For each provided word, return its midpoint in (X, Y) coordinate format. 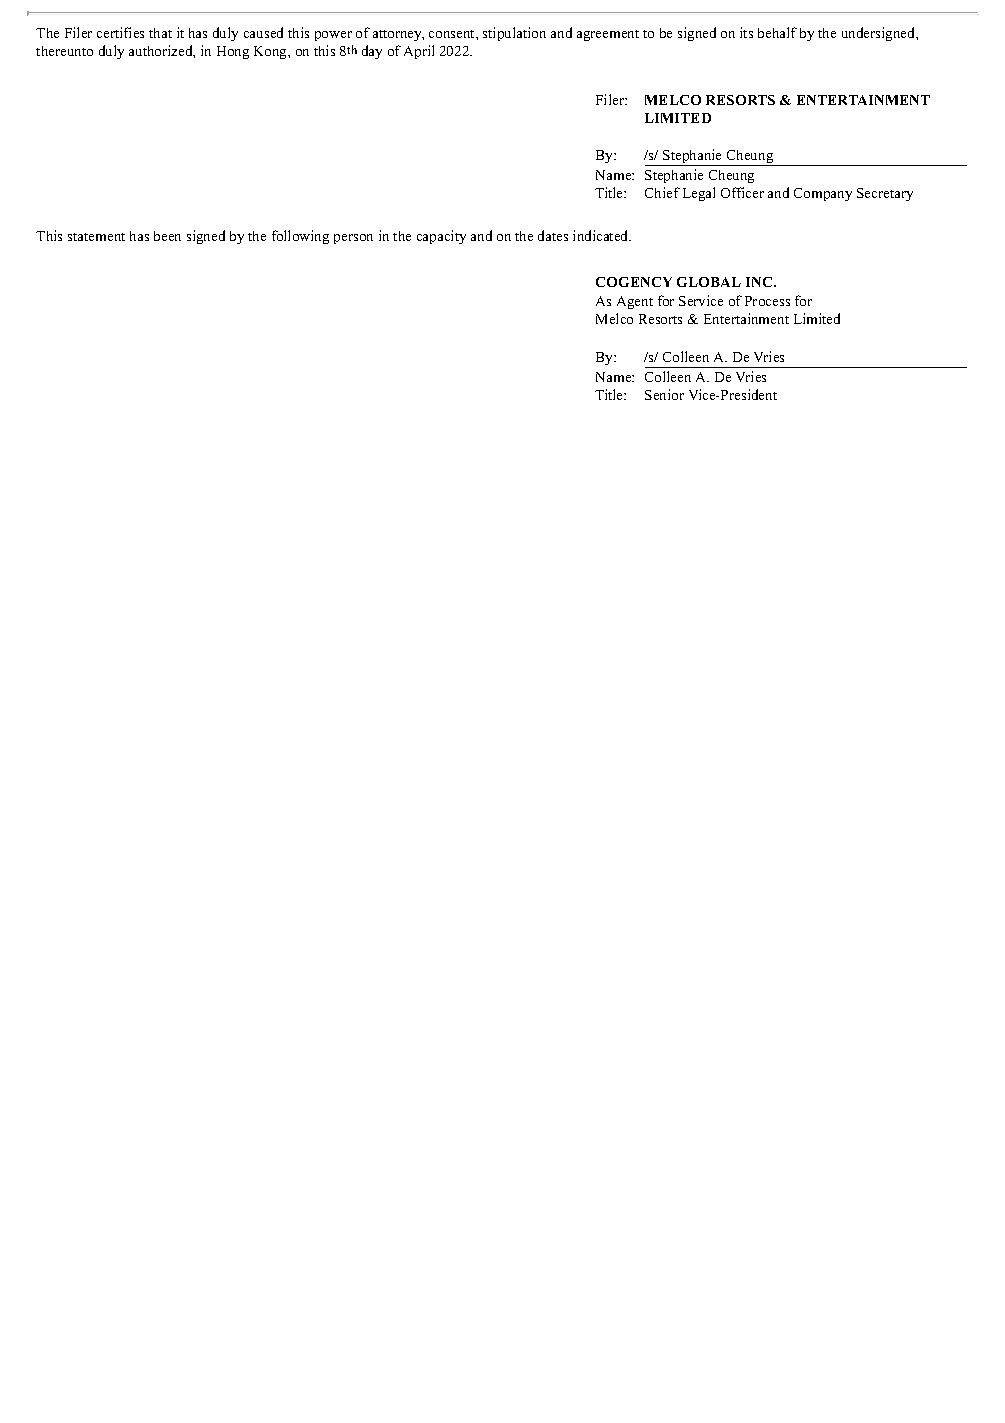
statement (96, 237)
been (167, 236)
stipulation (514, 34)
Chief (662, 192)
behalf (777, 32)
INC (760, 282)
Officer (742, 192)
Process (767, 301)
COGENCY (634, 282)
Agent (635, 302)
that (160, 33)
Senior (664, 394)
